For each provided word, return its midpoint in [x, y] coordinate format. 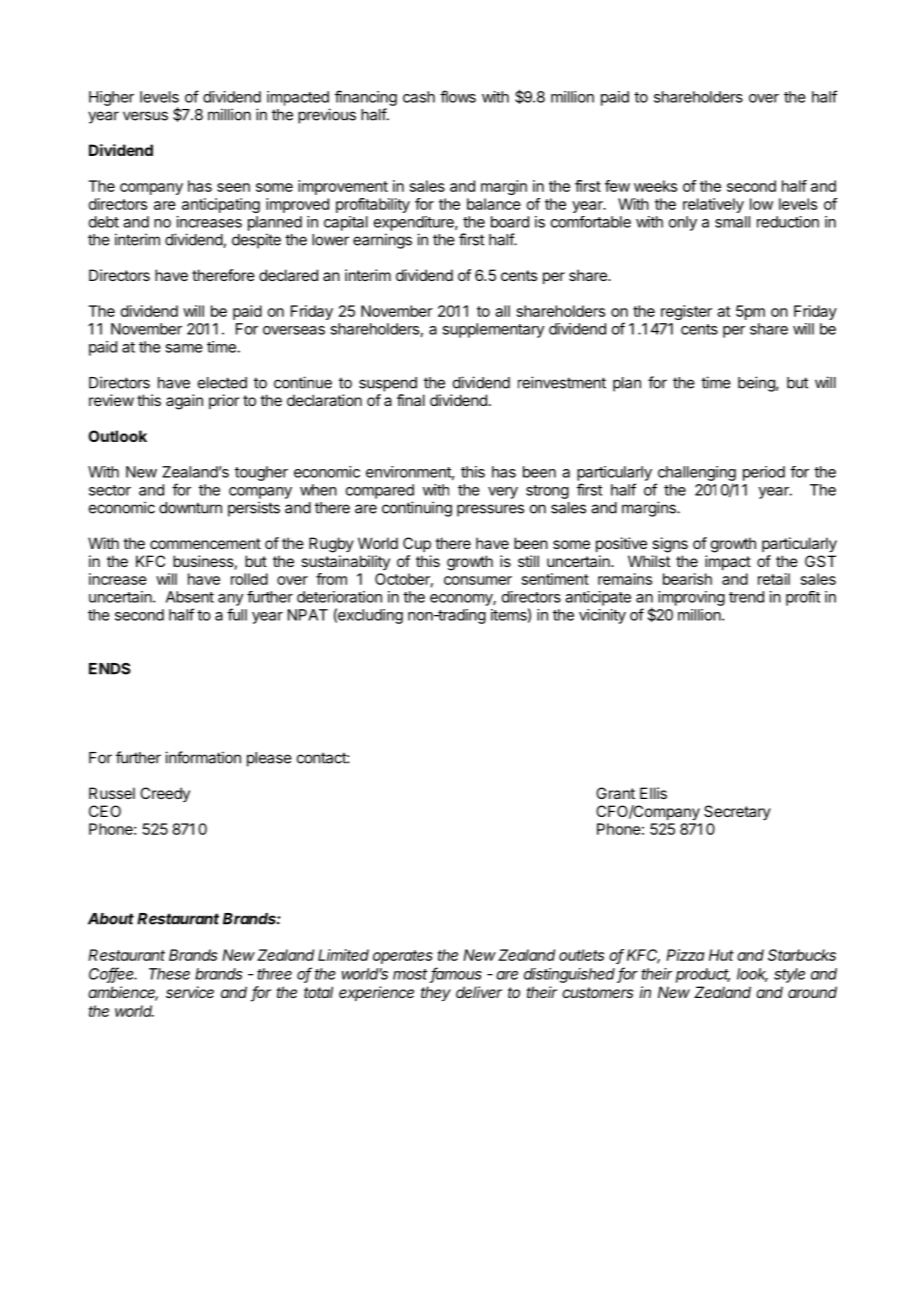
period [764, 473]
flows [458, 96]
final [411, 400]
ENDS [110, 669]
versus [145, 116]
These [169, 974]
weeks [655, 186]
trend [746, 597]
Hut [721, 955]
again [184, 402]
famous [456, 974]
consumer [478, 580]
